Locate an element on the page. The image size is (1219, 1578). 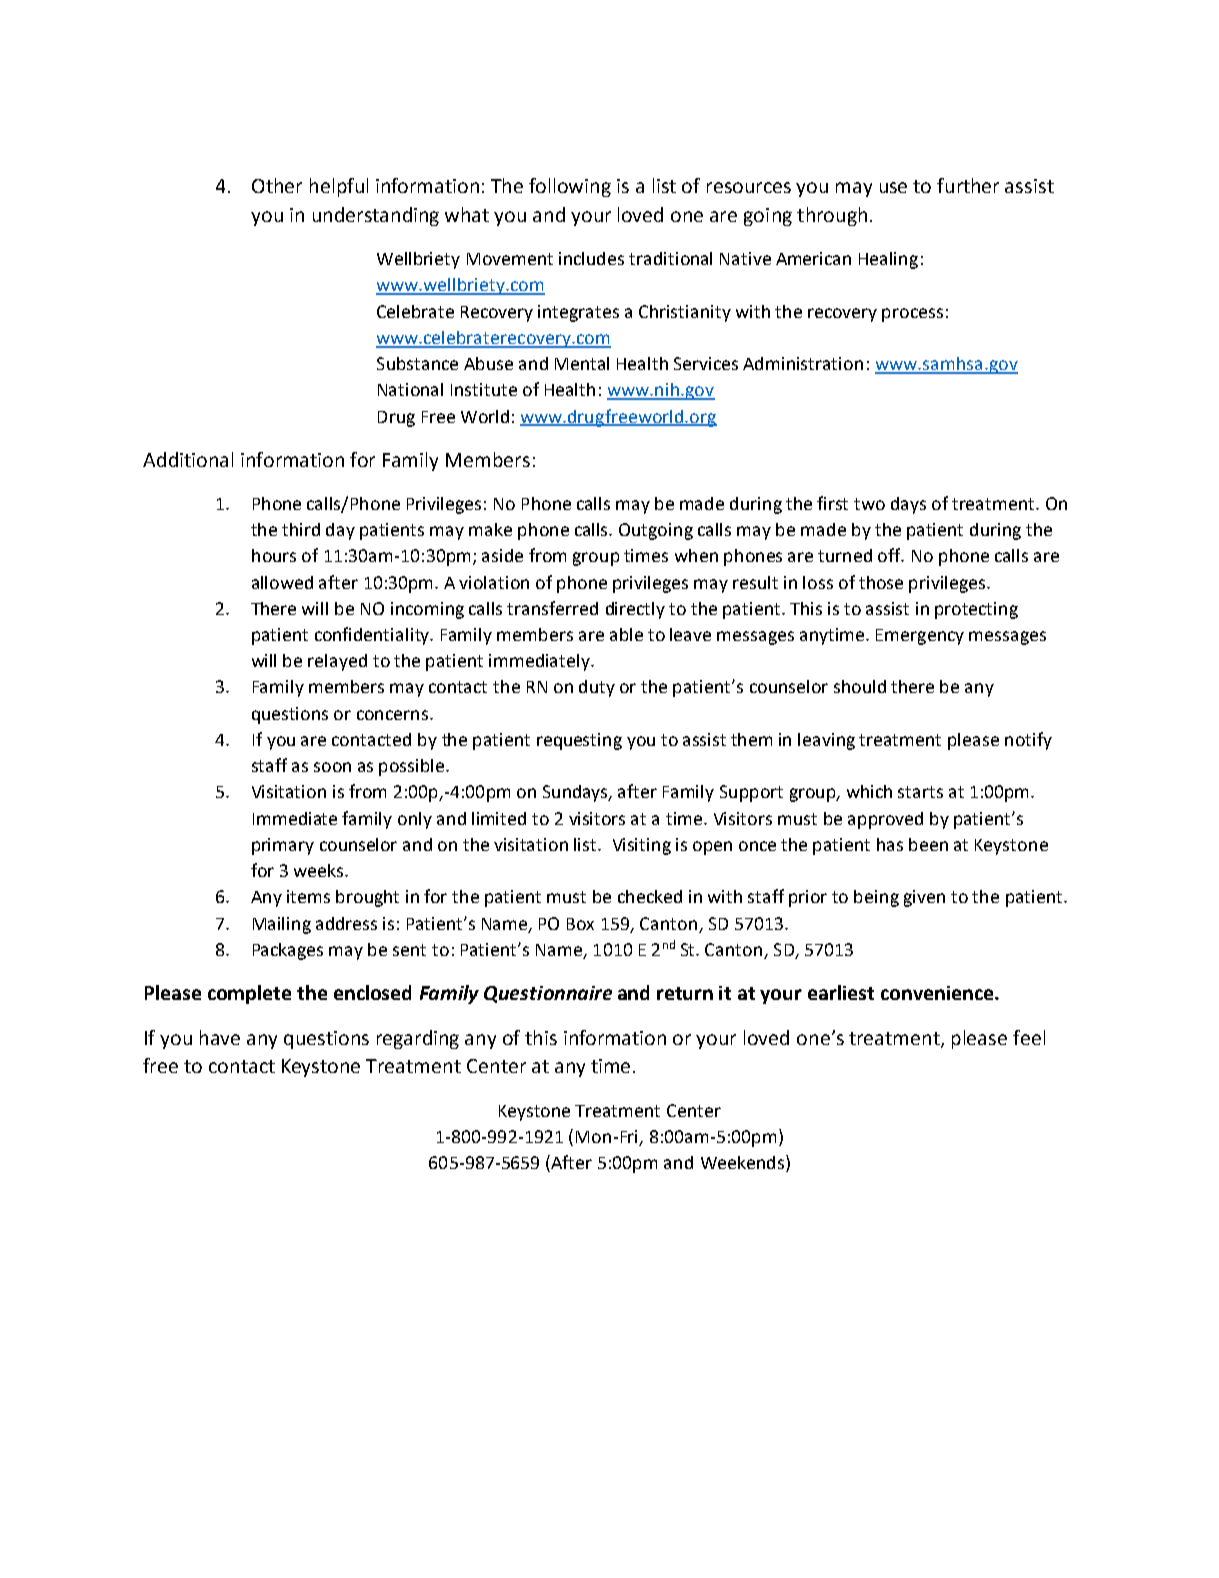
Mental is located at coordinates (582, 363).
